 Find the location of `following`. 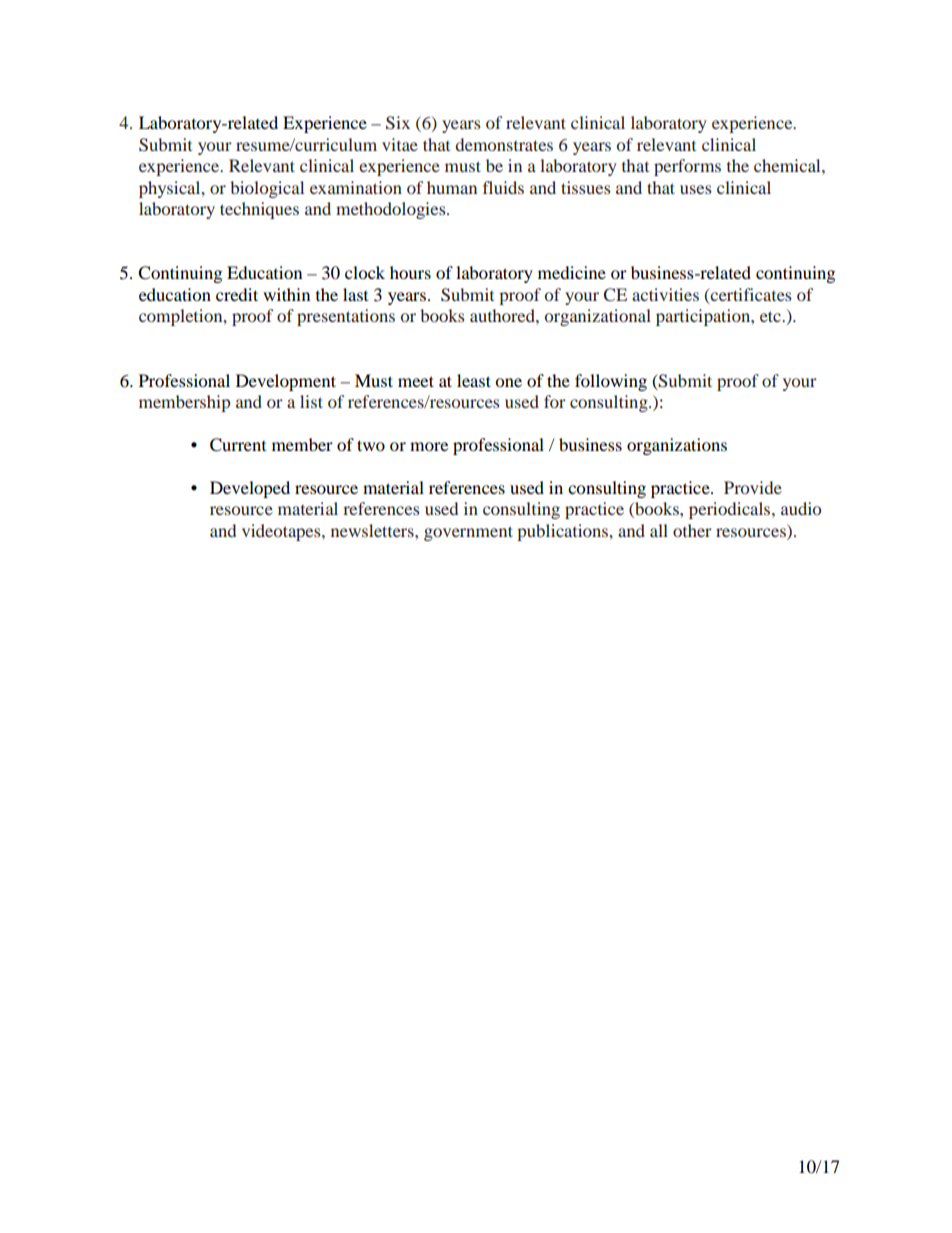

following is located at coordinates (611, 382).
